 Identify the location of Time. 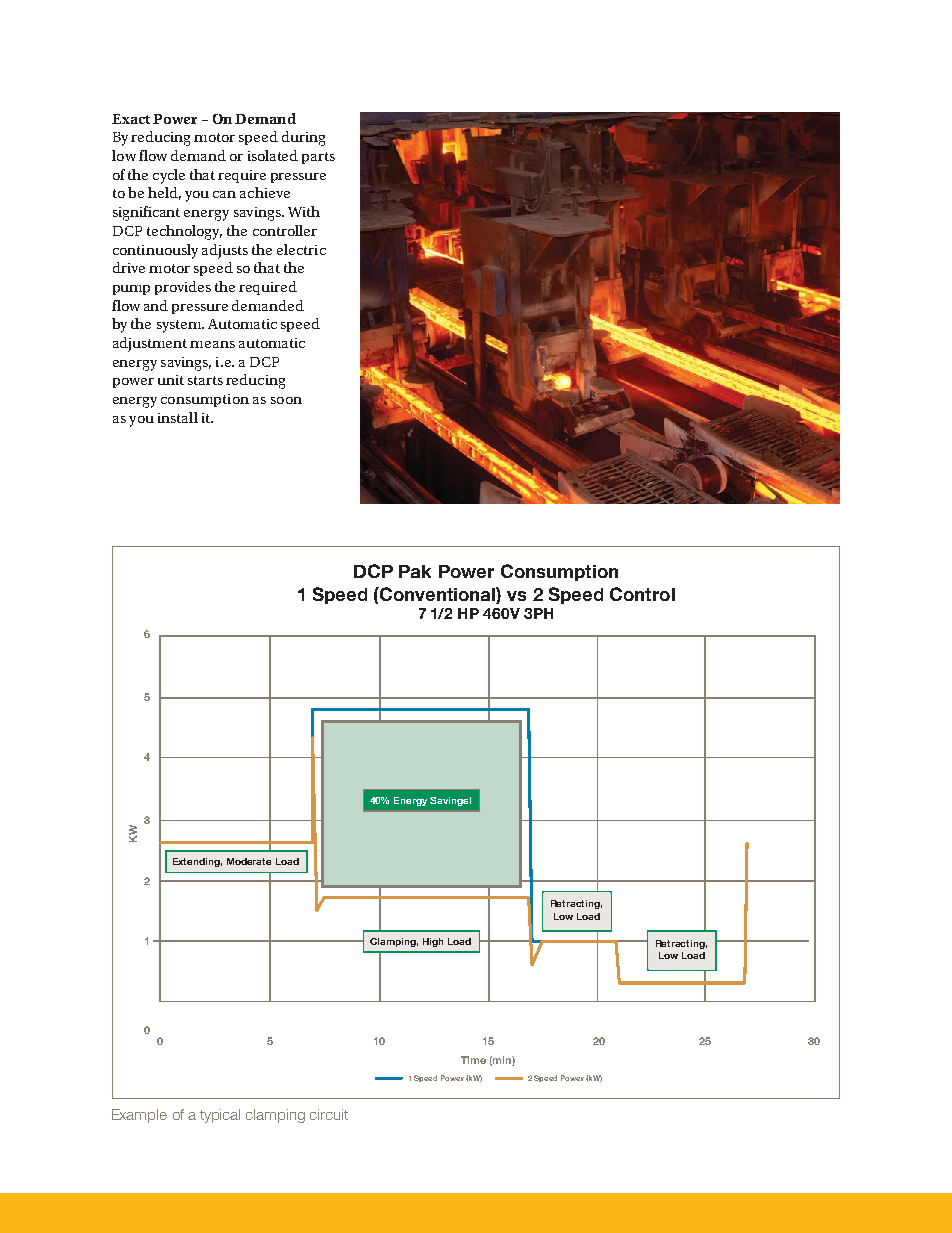
(473, 1060).
